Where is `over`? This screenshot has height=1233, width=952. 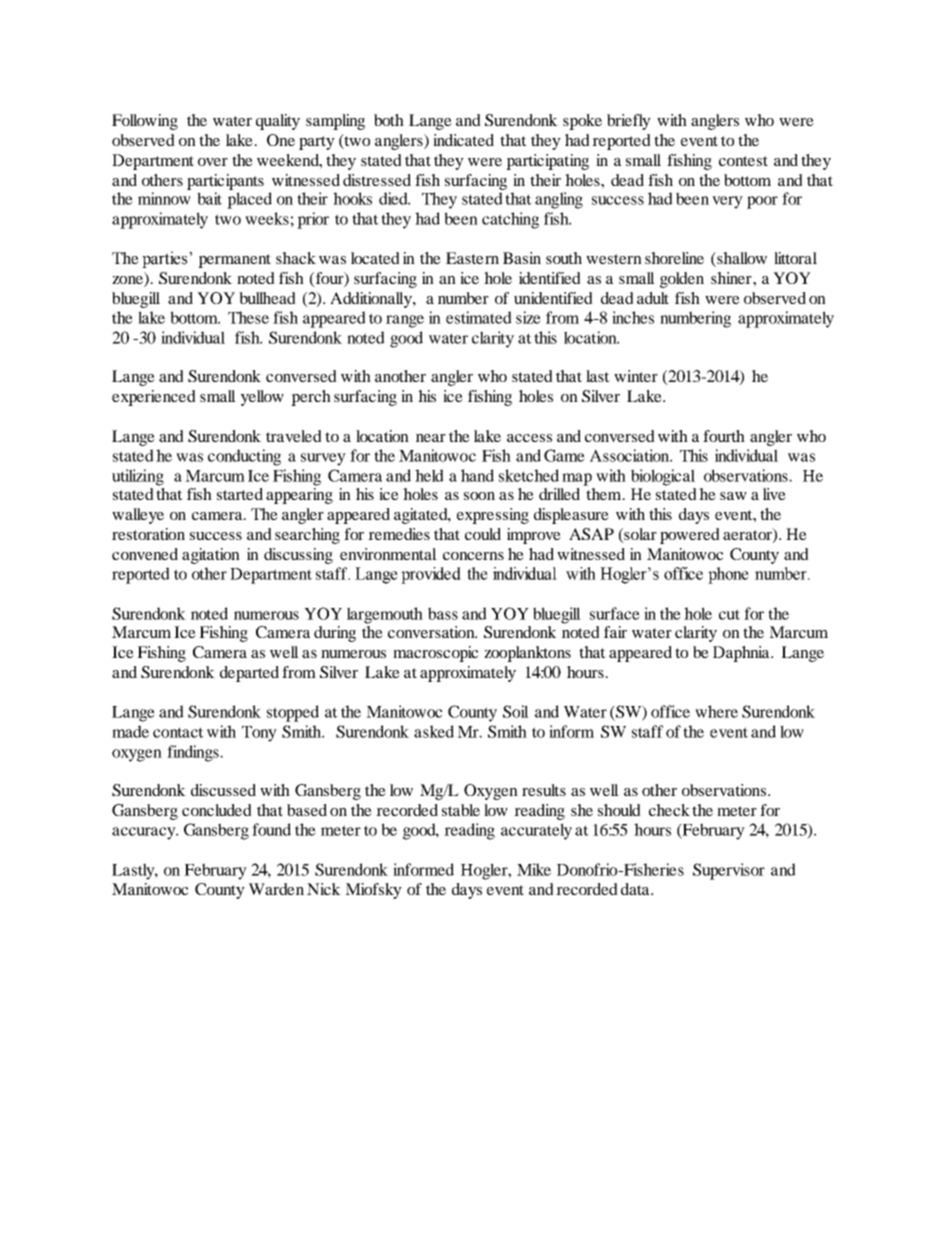
over is located at coordinates (213, 162).
